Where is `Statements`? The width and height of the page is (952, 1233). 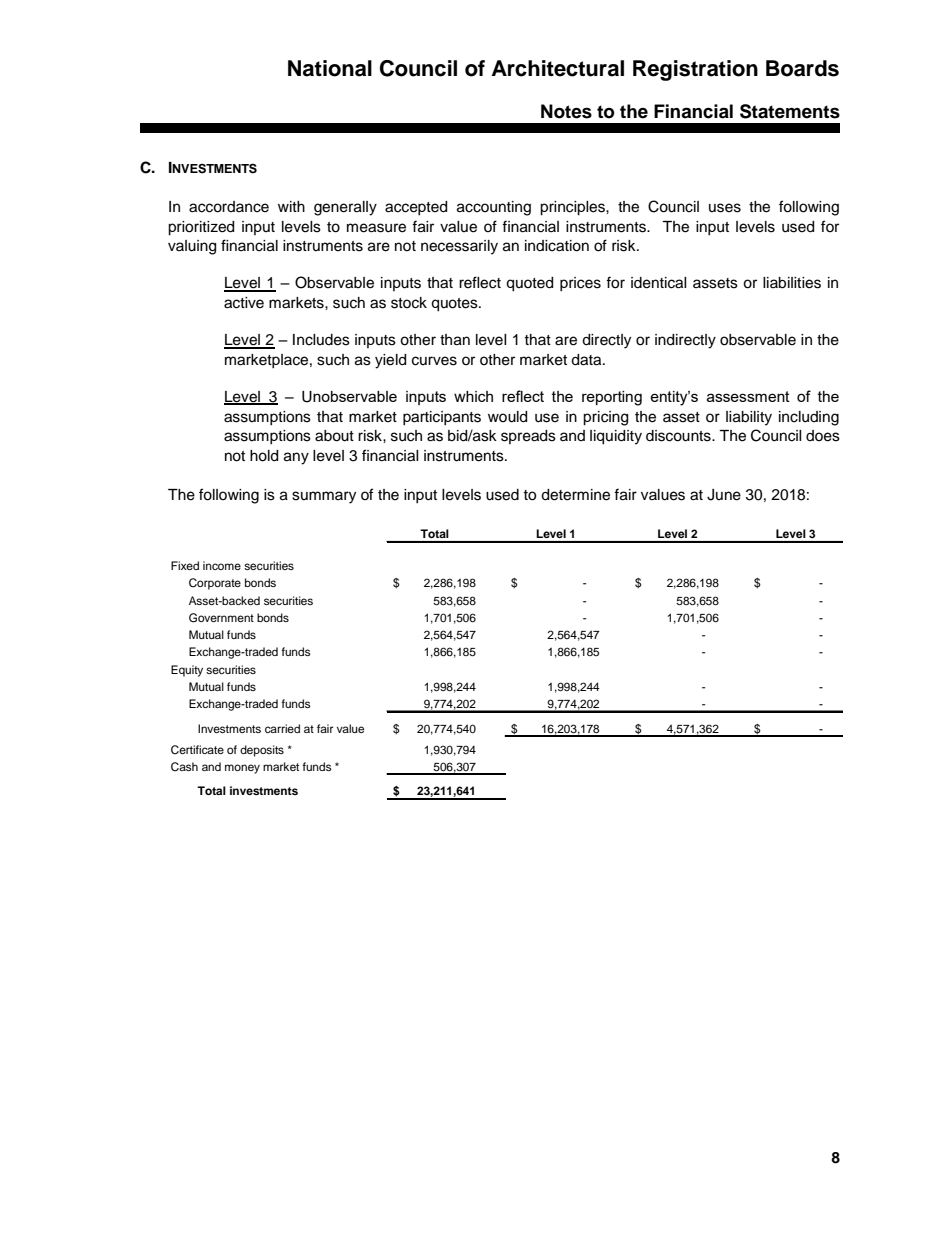 Statements is located at coordinates (790, 111).
